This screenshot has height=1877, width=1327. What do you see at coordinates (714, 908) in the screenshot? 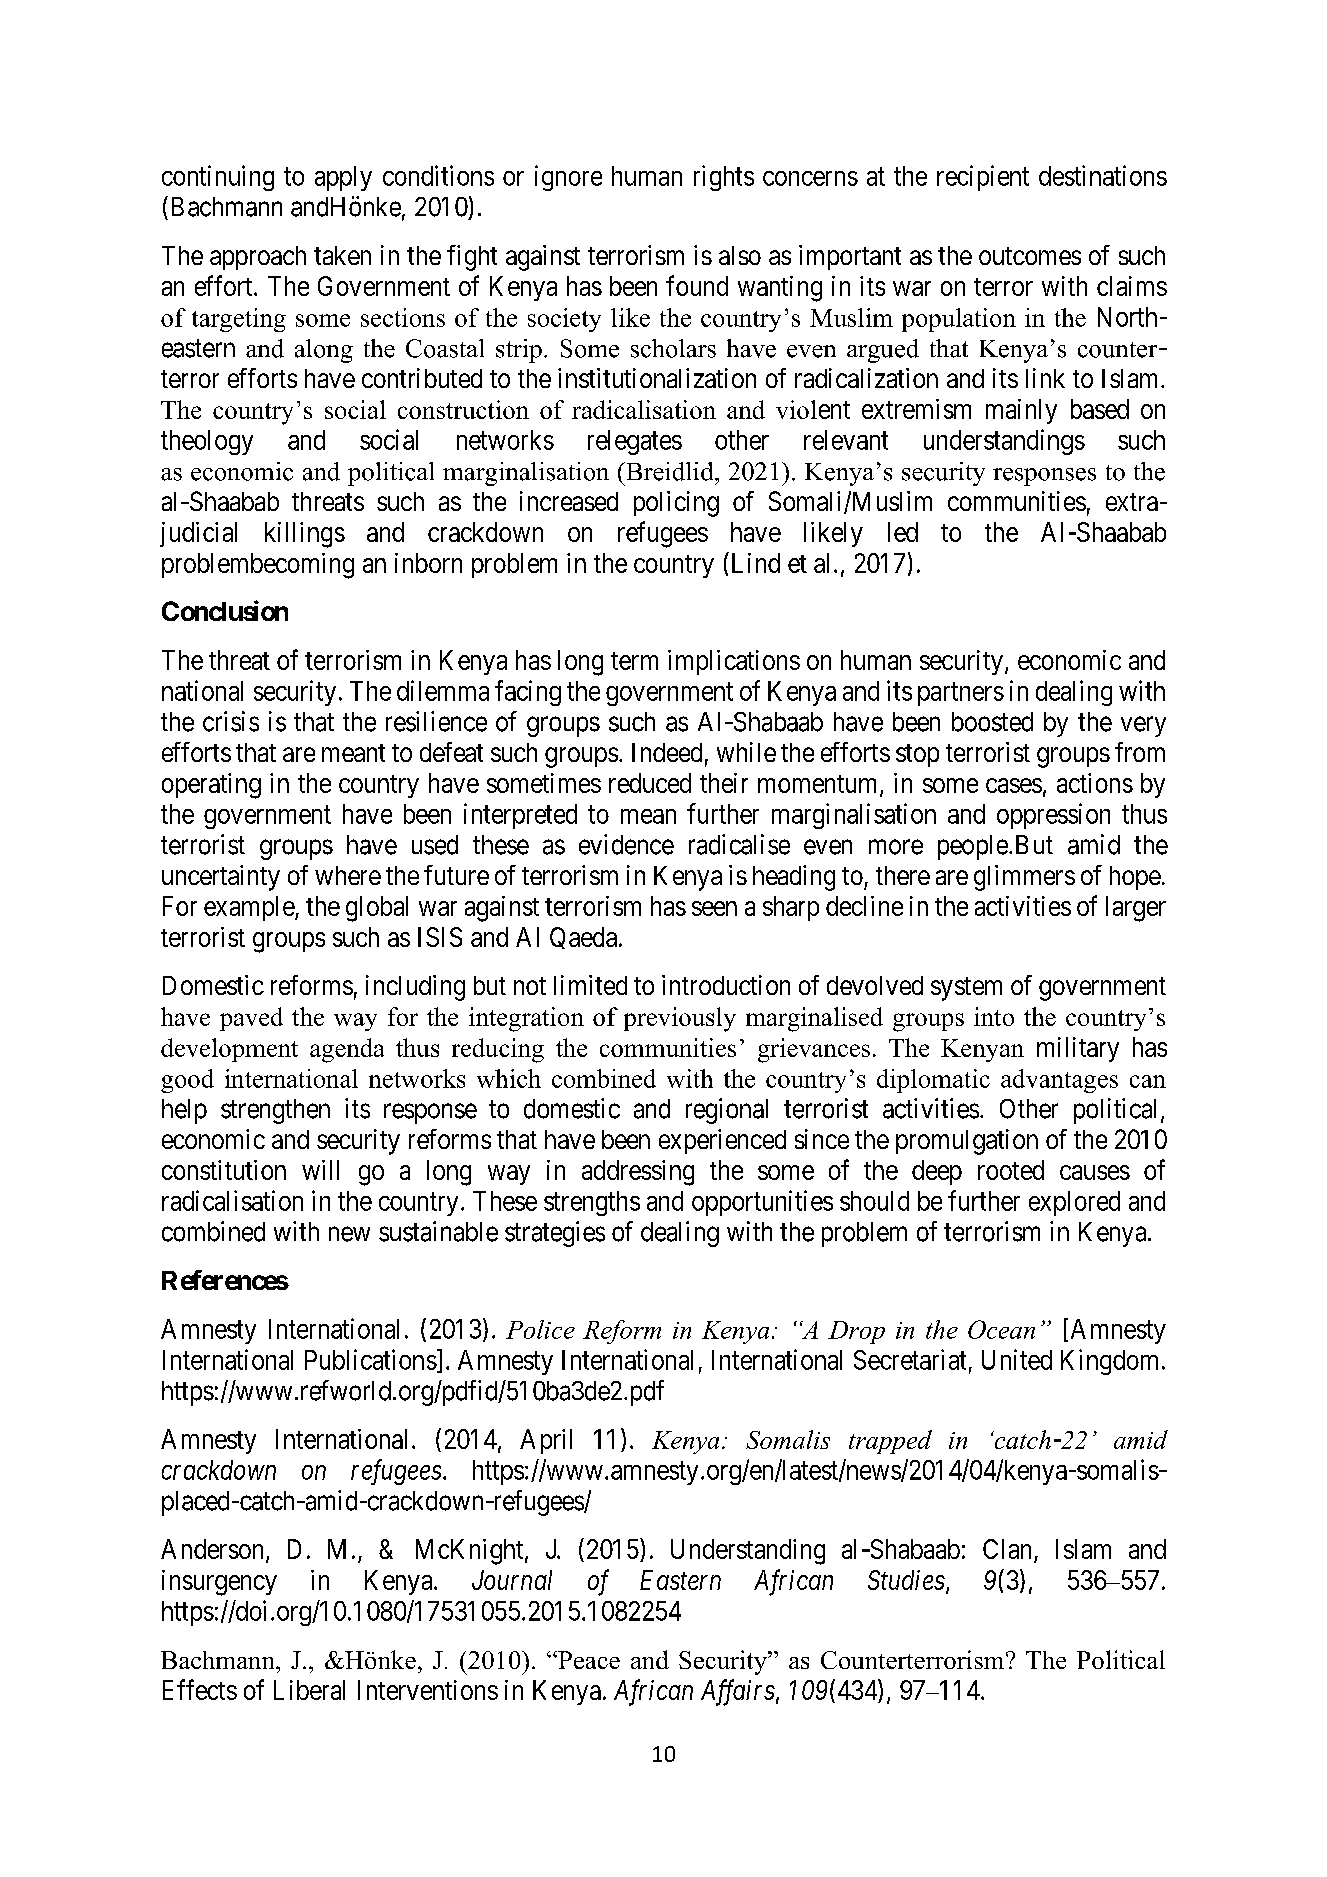
I see `seen` at bounding box center [714, 908].
